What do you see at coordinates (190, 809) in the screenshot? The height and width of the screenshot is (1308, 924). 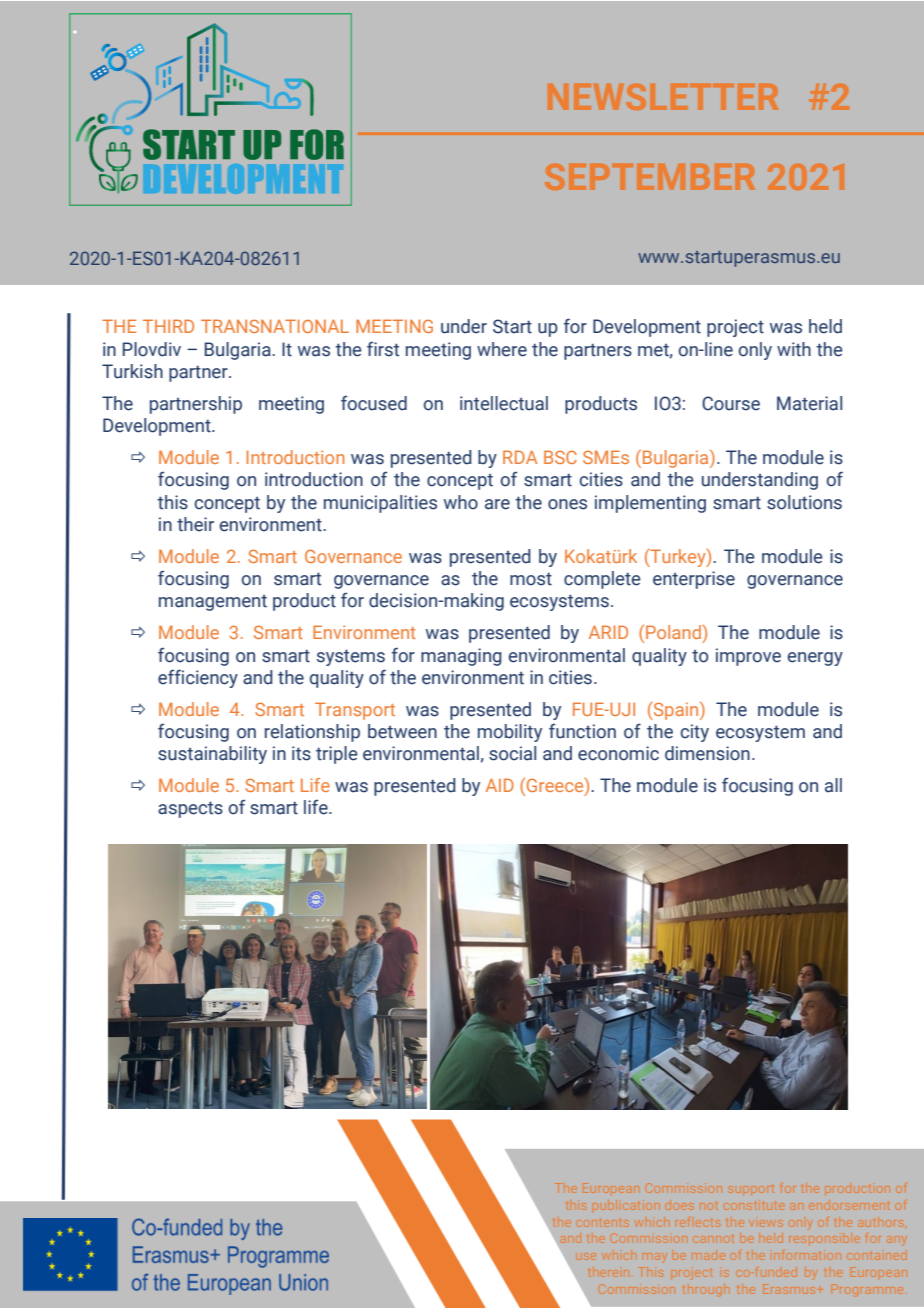 I see `aspects` at bounding box center [190, 809].
